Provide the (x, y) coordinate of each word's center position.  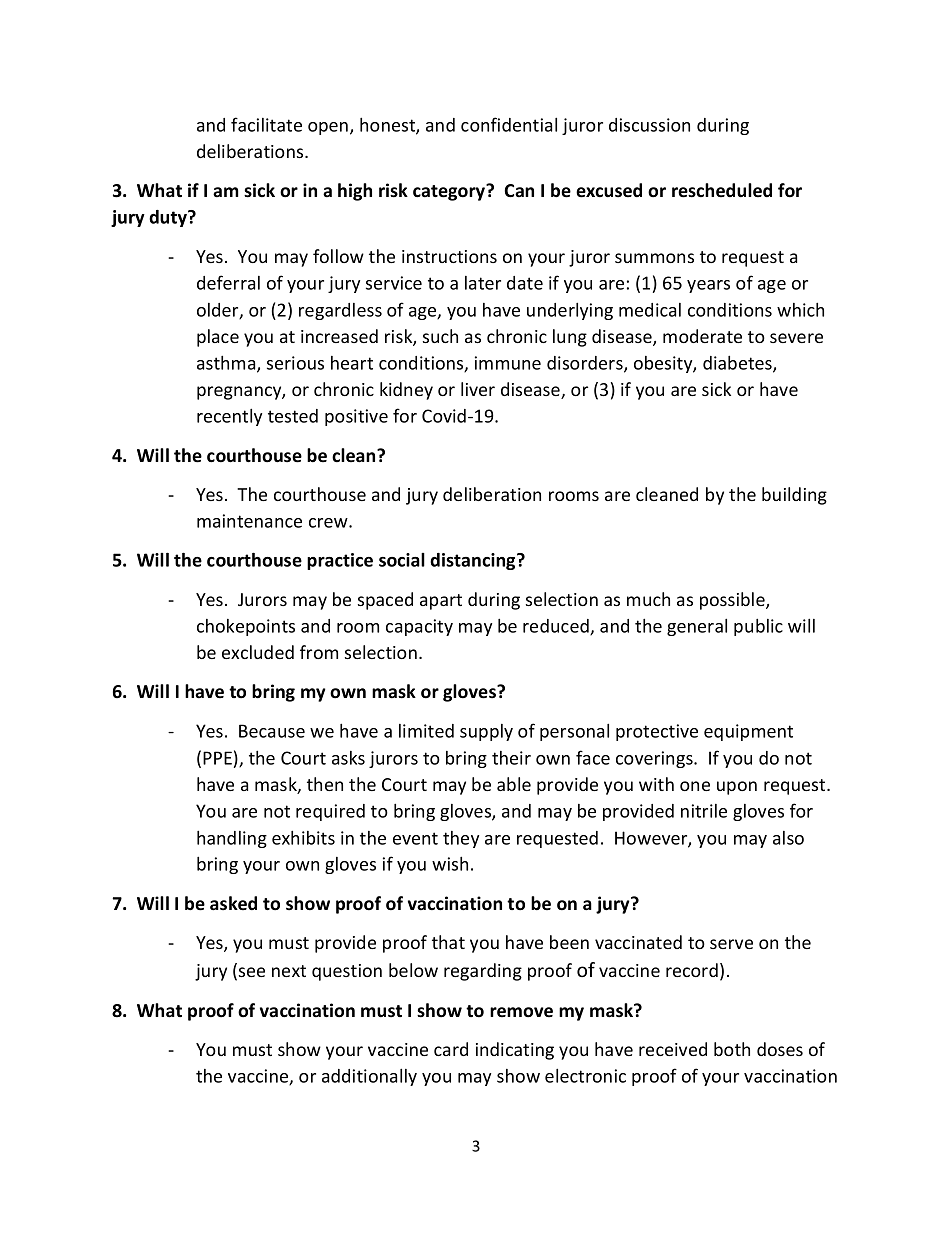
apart (441, 602)
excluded (258, 652)
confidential (509, 124)
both (732, 1049)
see (252, 972)
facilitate (266, 124)
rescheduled (722, 190)
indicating (515, 1051)
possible (733, 601)
